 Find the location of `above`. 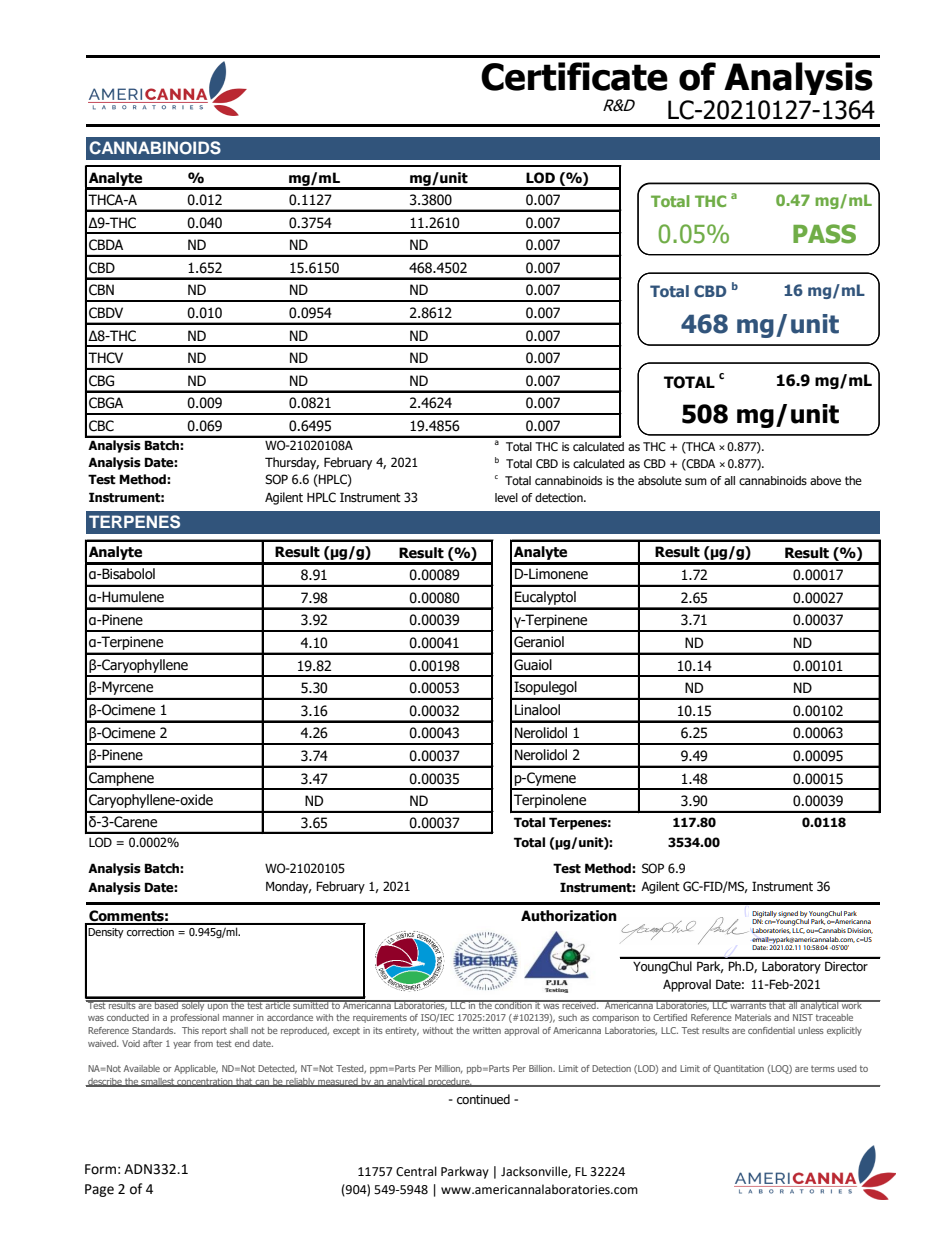

above is located at coordinates (825, 480).
